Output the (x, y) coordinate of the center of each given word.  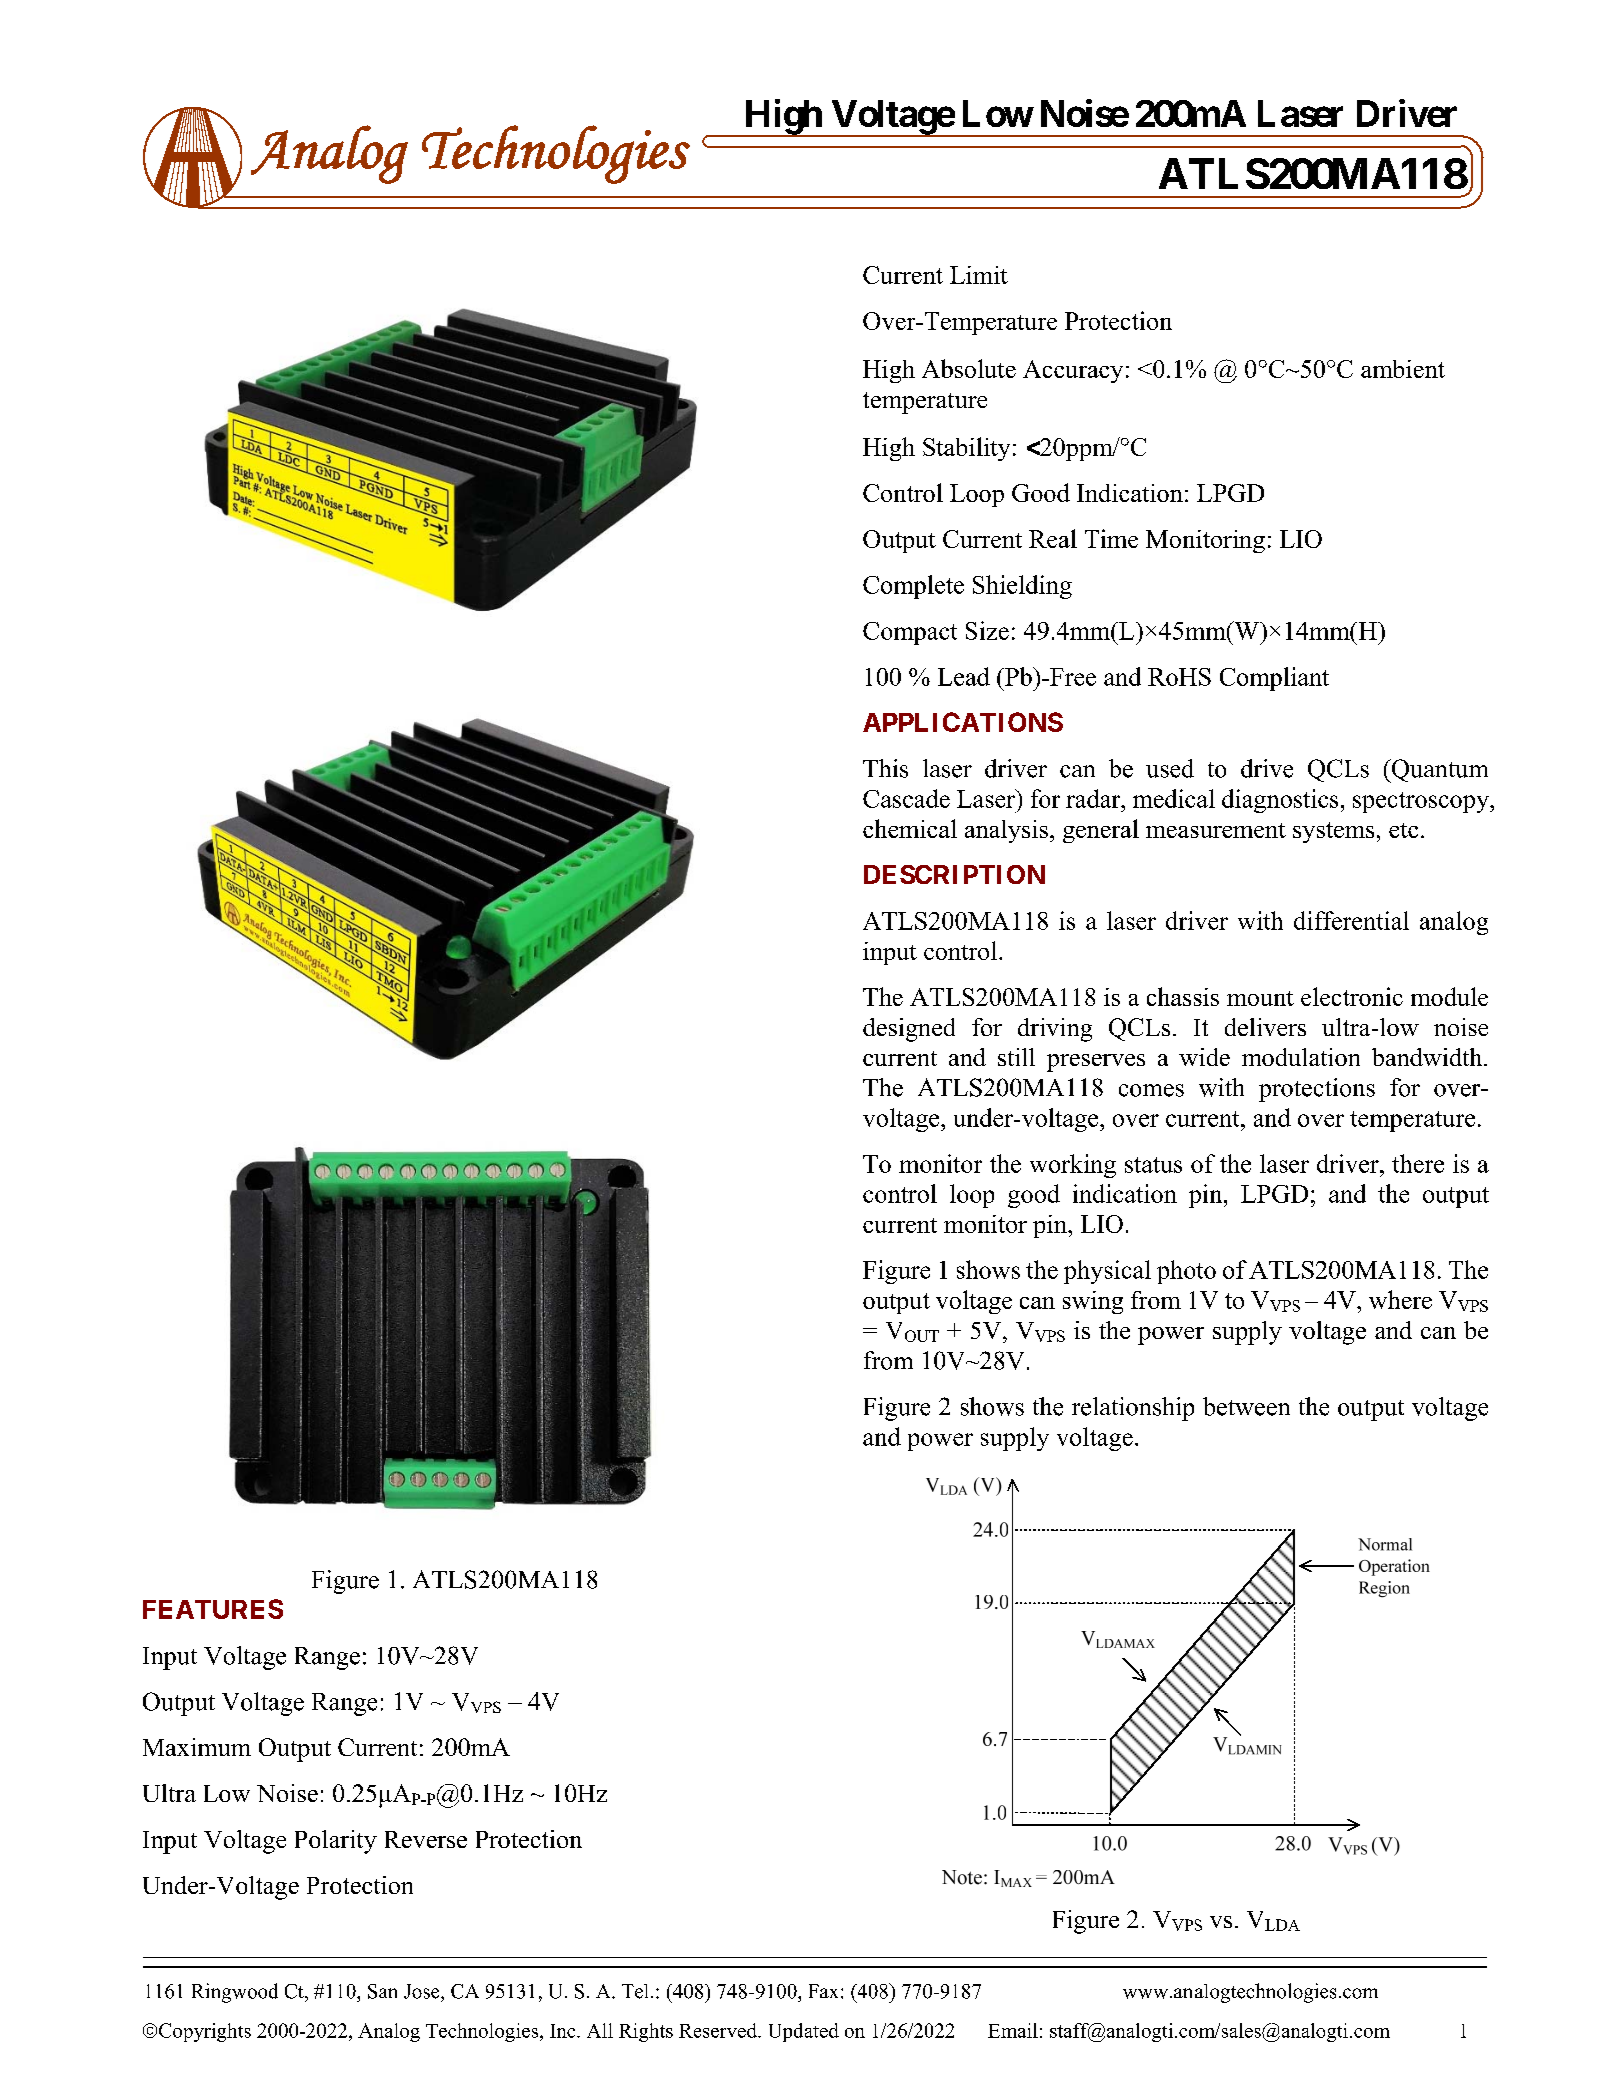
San (382, 1991)
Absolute (969, 368)
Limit (979, 275)
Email (1013, 2030)
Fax (823, 1991)
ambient (1403, 369)
